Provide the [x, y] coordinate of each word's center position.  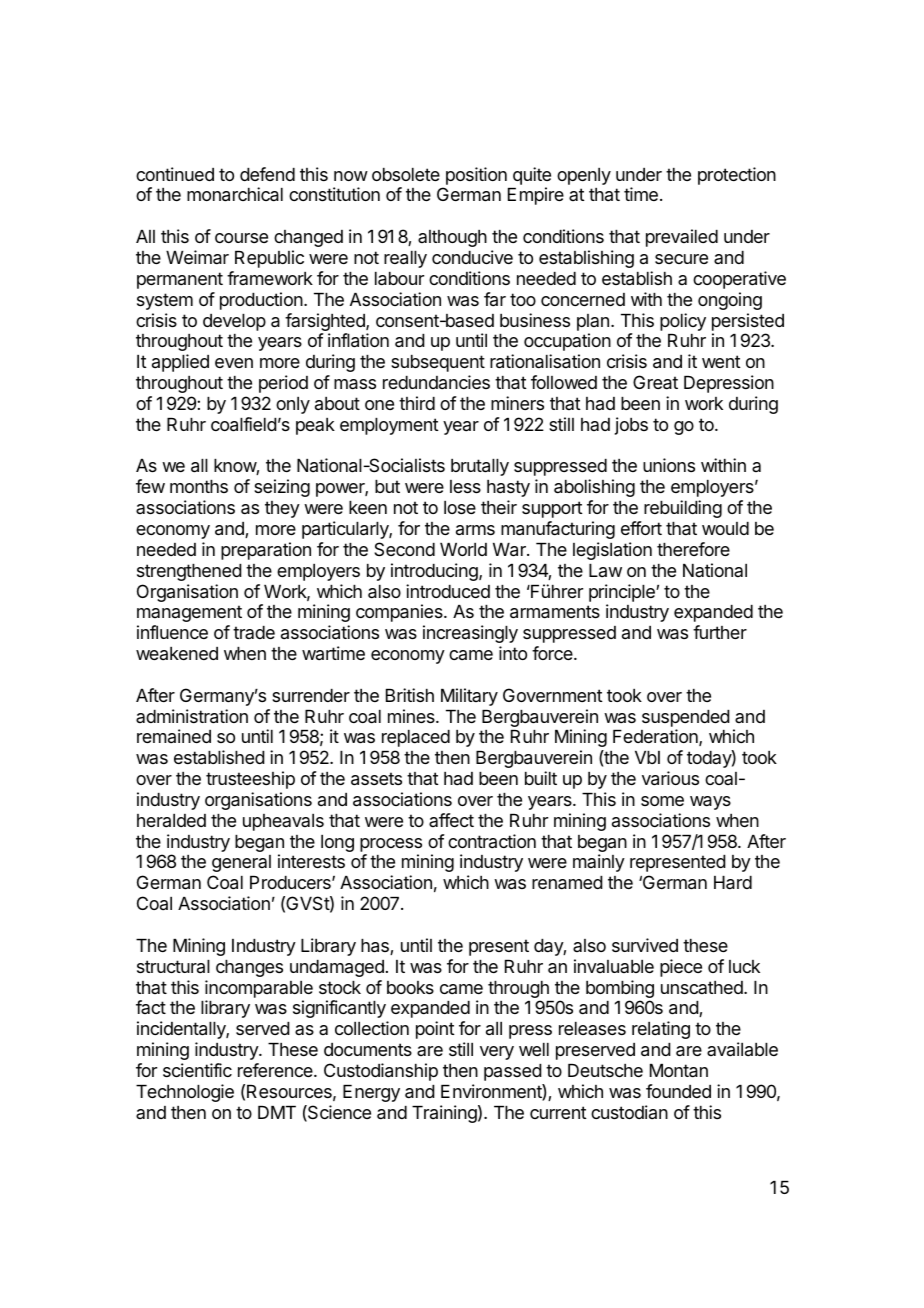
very [497, 1053]
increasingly [470, 634]
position [476, 176]
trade [254, 632]
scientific [197, 1070]
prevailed [682, 238]
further [720, 632]
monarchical [235, 194]
